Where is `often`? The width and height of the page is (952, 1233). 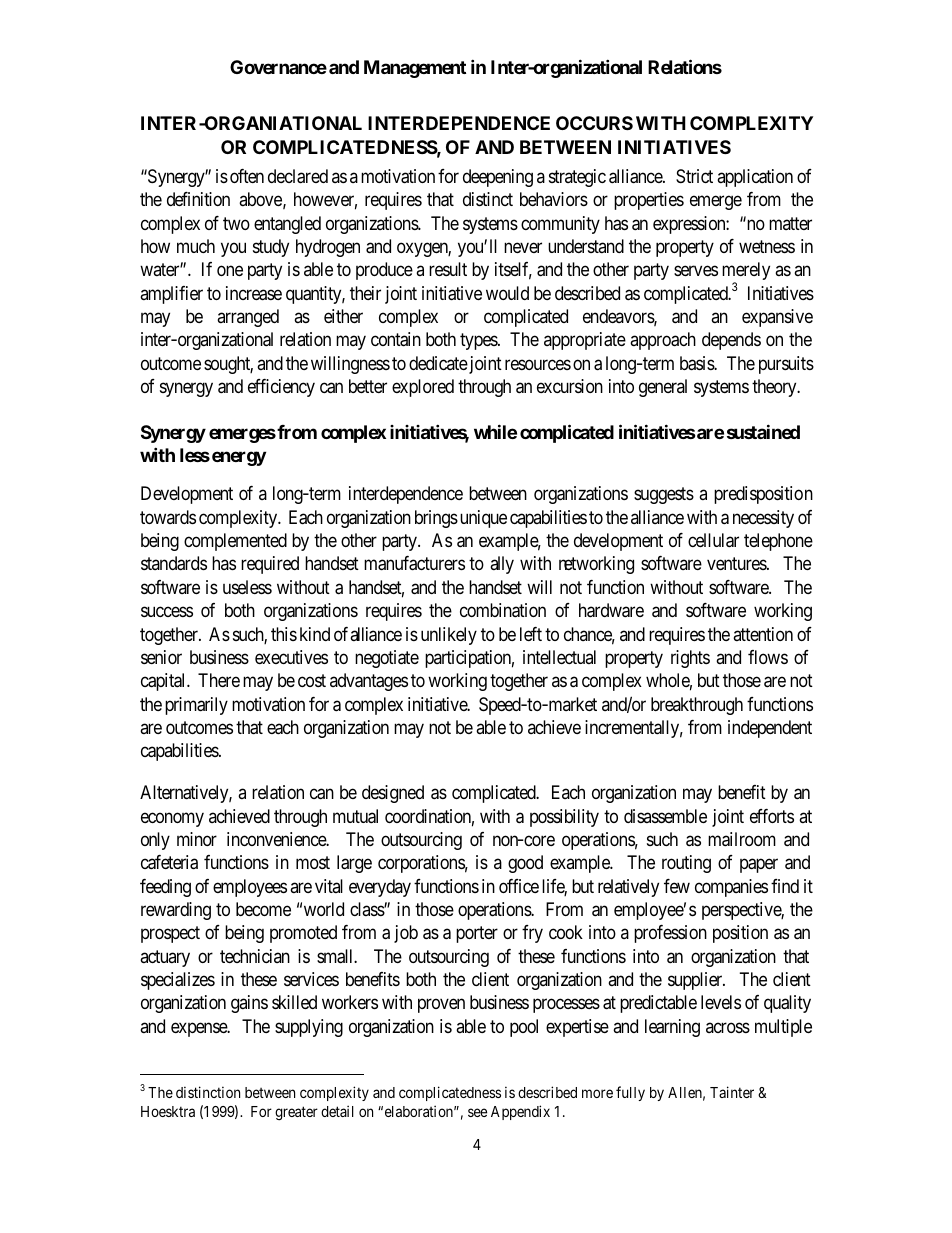
often is located at coordinates (247, 176).
